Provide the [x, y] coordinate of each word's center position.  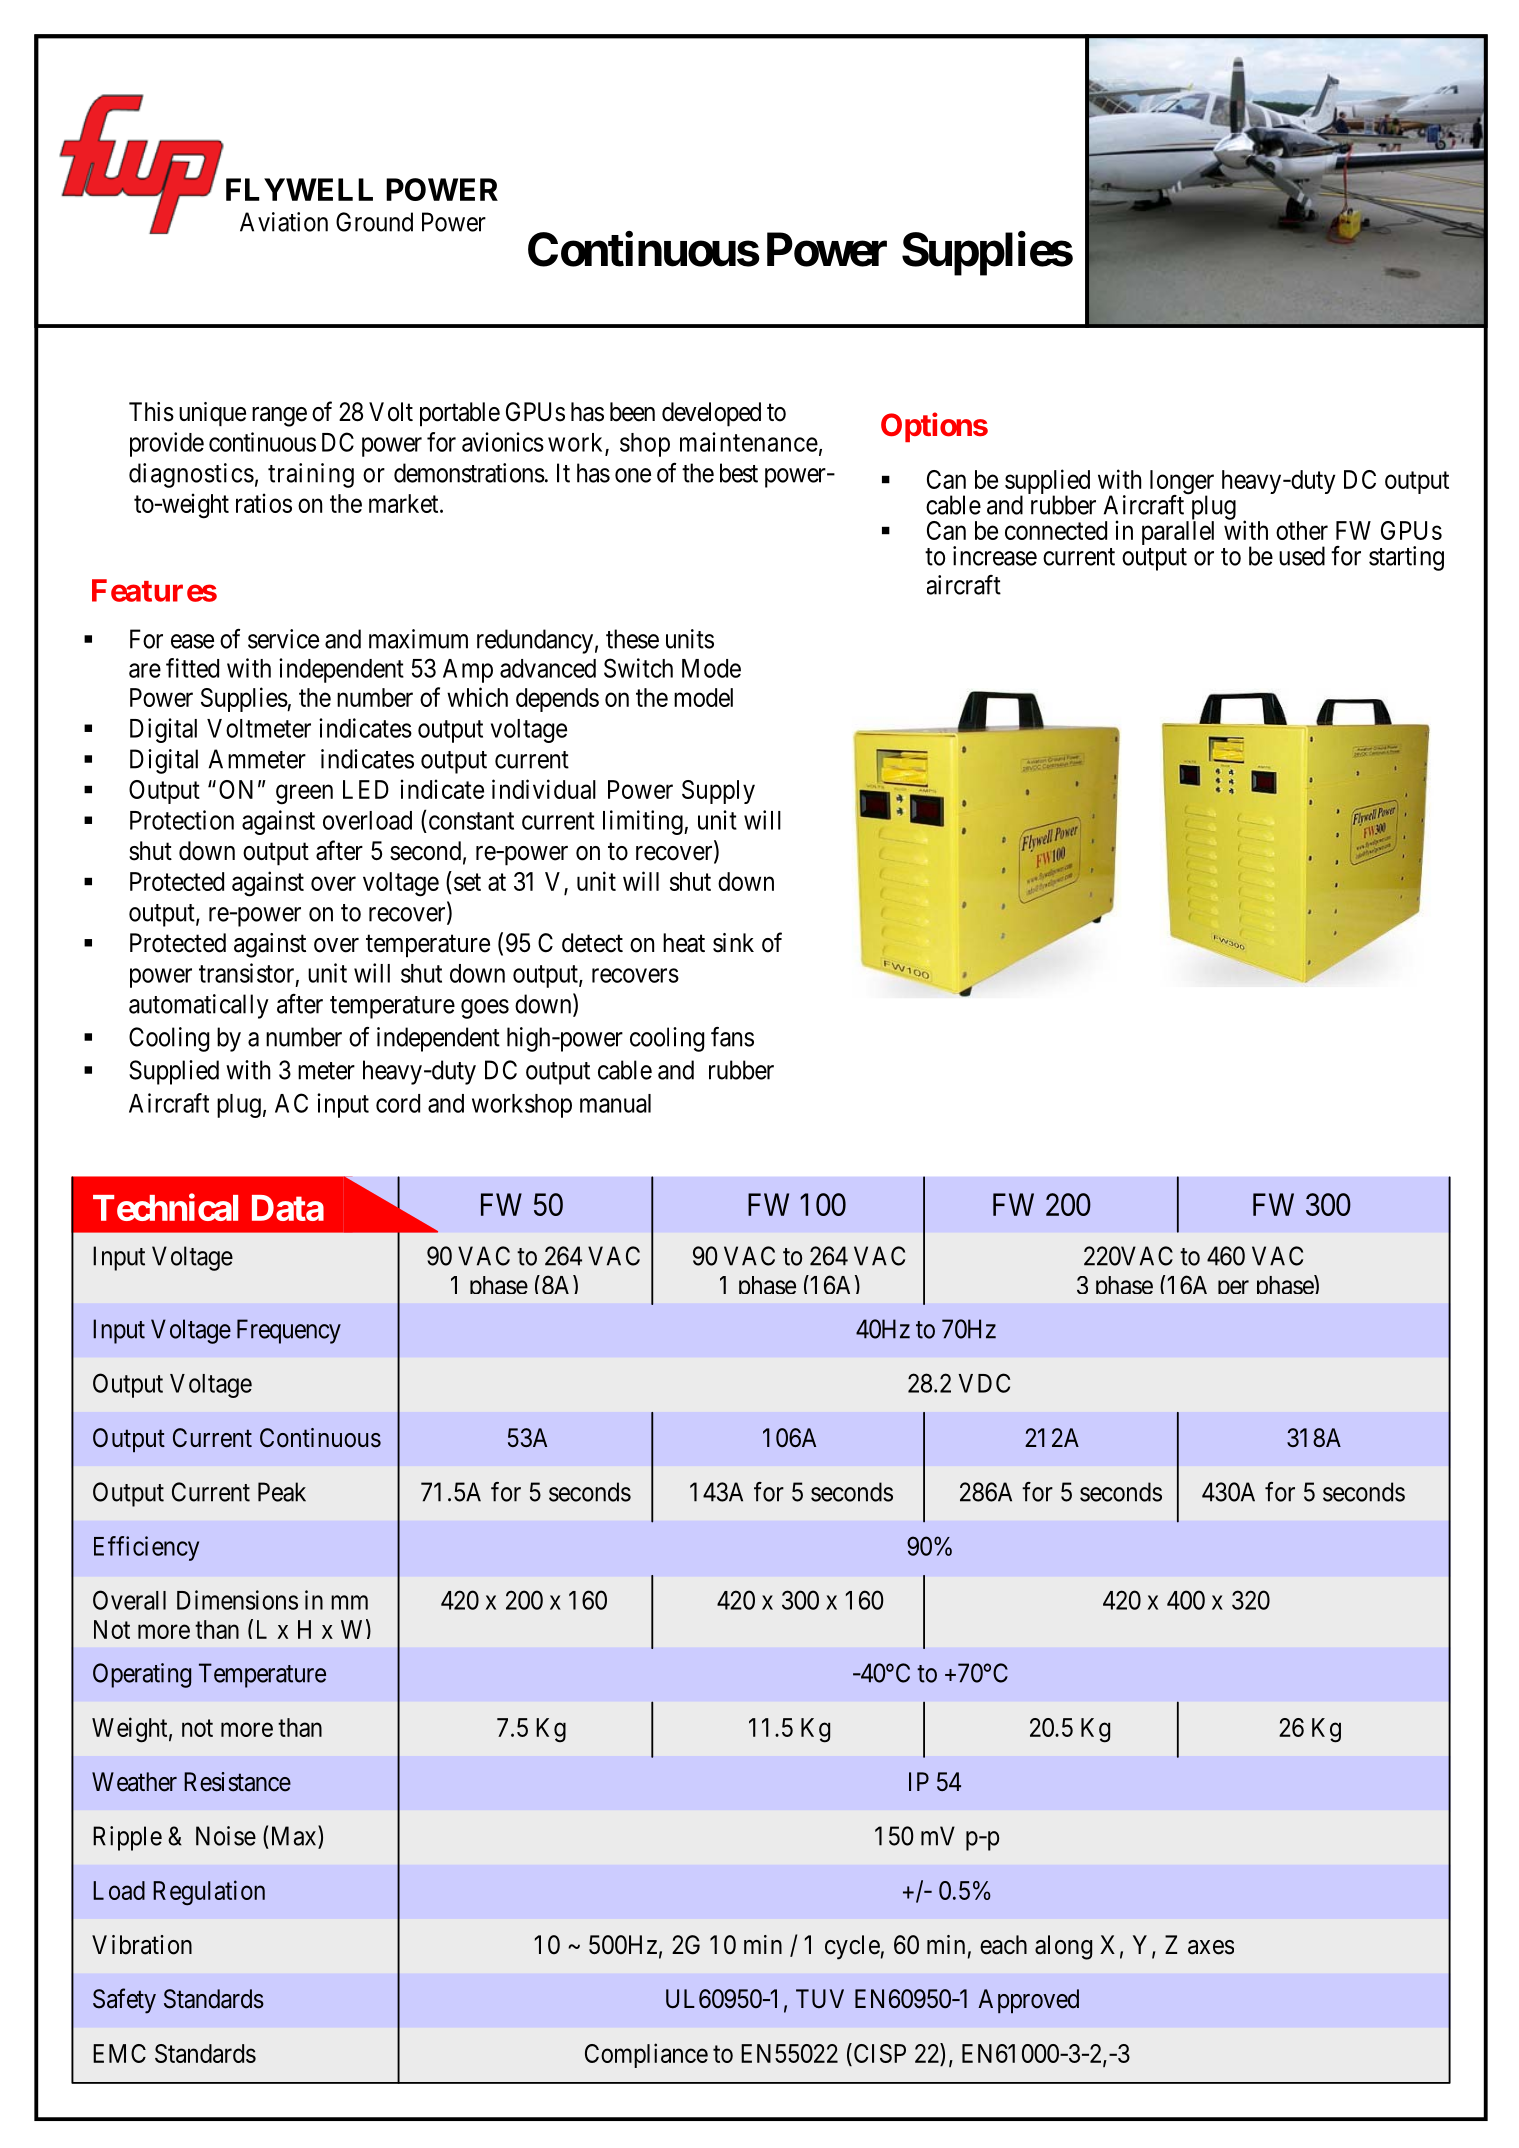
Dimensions [237, 1600]
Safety [124, 2001]
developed [711, 414]
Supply [718, 792]
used [1302, 556]
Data [288, 1208]
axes [1211, 1947]
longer [1182, 483]
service [283, 639]
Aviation [284, 222]
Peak [282, 1492]
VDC [984, 1383]
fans [732, 1037]
